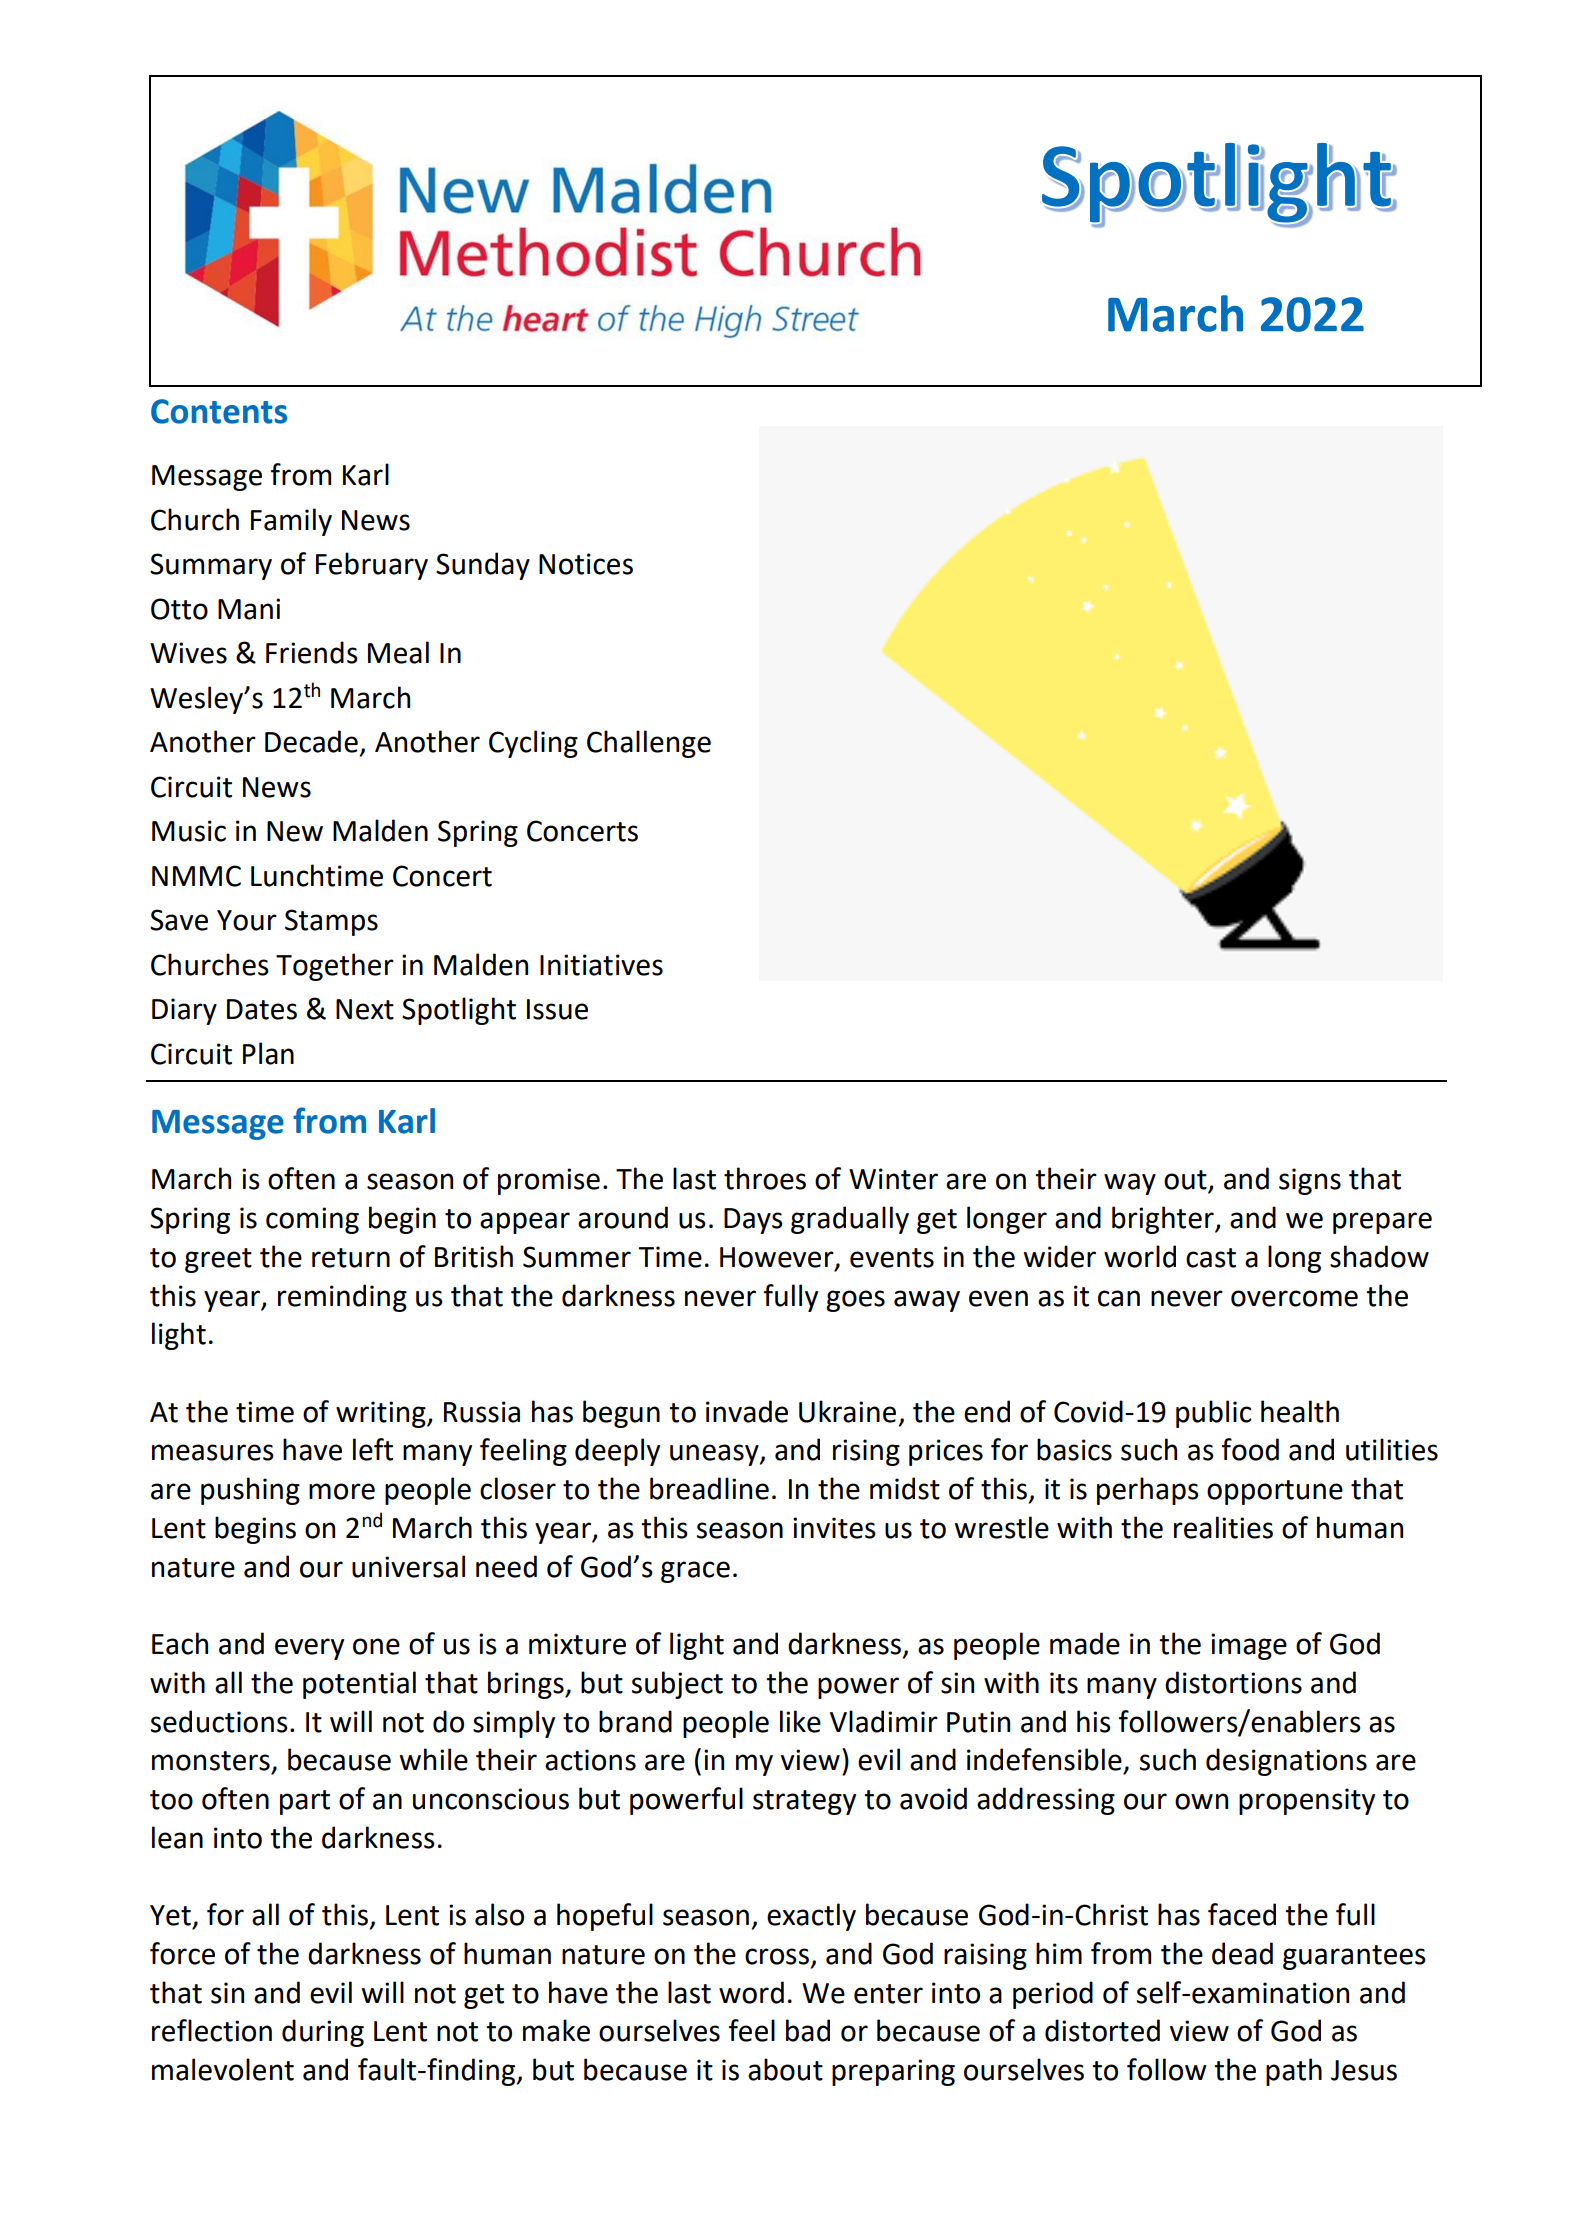 The width and height of the page is (1574, 2226). I want to click on Challenge, so click(649, 744).
